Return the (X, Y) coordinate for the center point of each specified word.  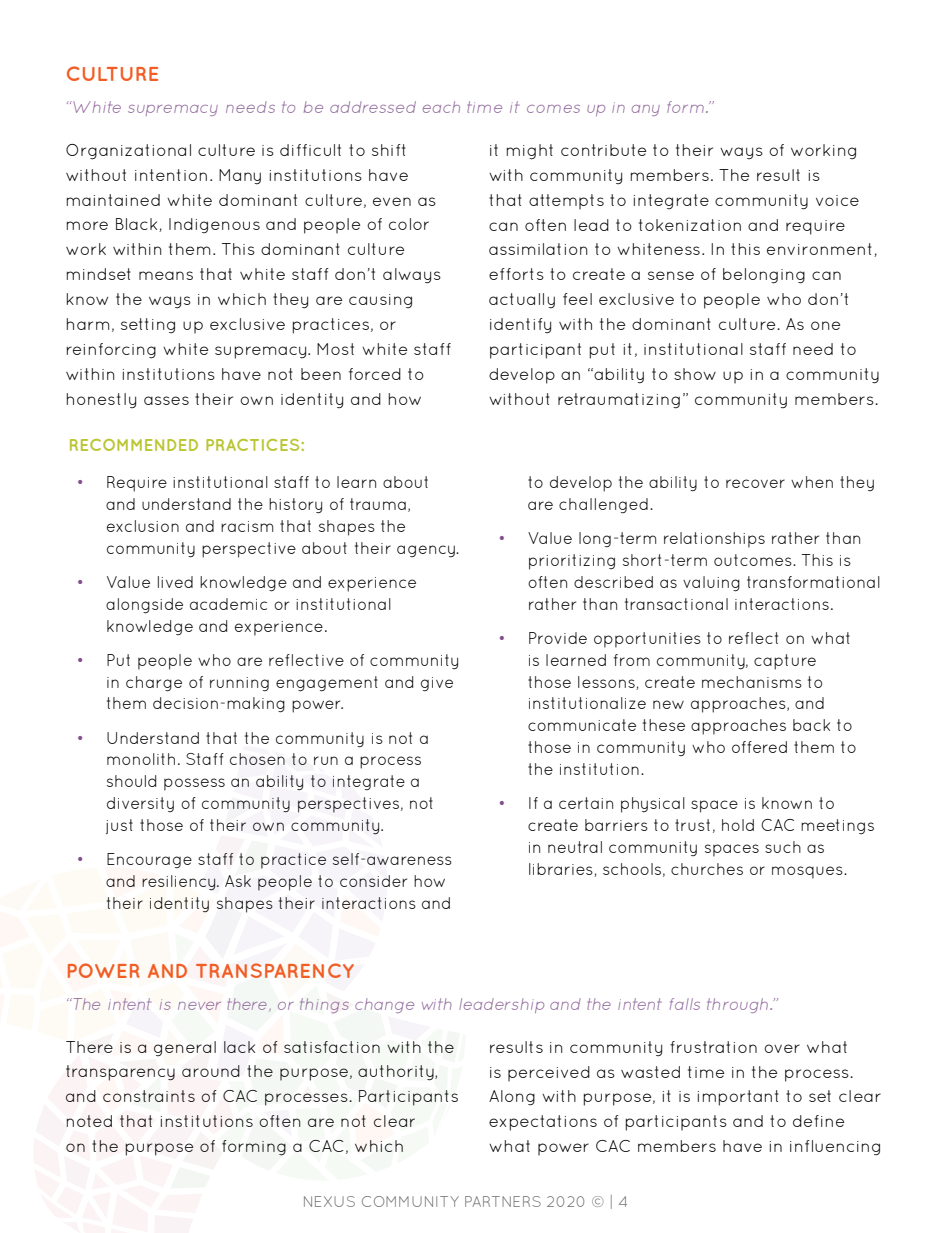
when (812, 482)
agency (427, 551)
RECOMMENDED (134, 445)
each (441, 107)
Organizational (128, 152)
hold (738, 825)
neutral (575, 847)
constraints (149, 1096)
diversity (140, 804)
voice (837, 200)
